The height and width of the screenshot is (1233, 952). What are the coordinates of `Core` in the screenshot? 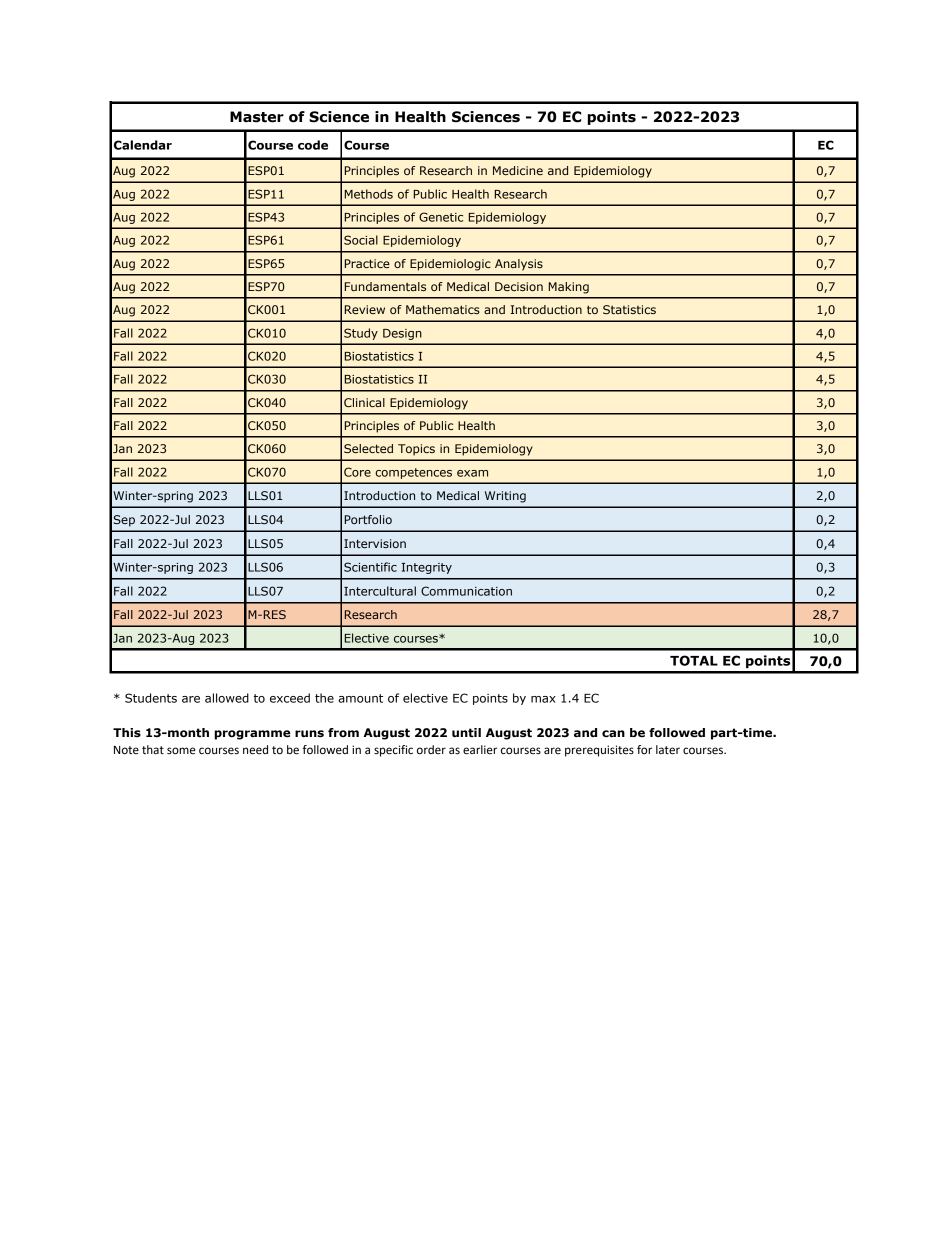 It's located at (357, 472).
